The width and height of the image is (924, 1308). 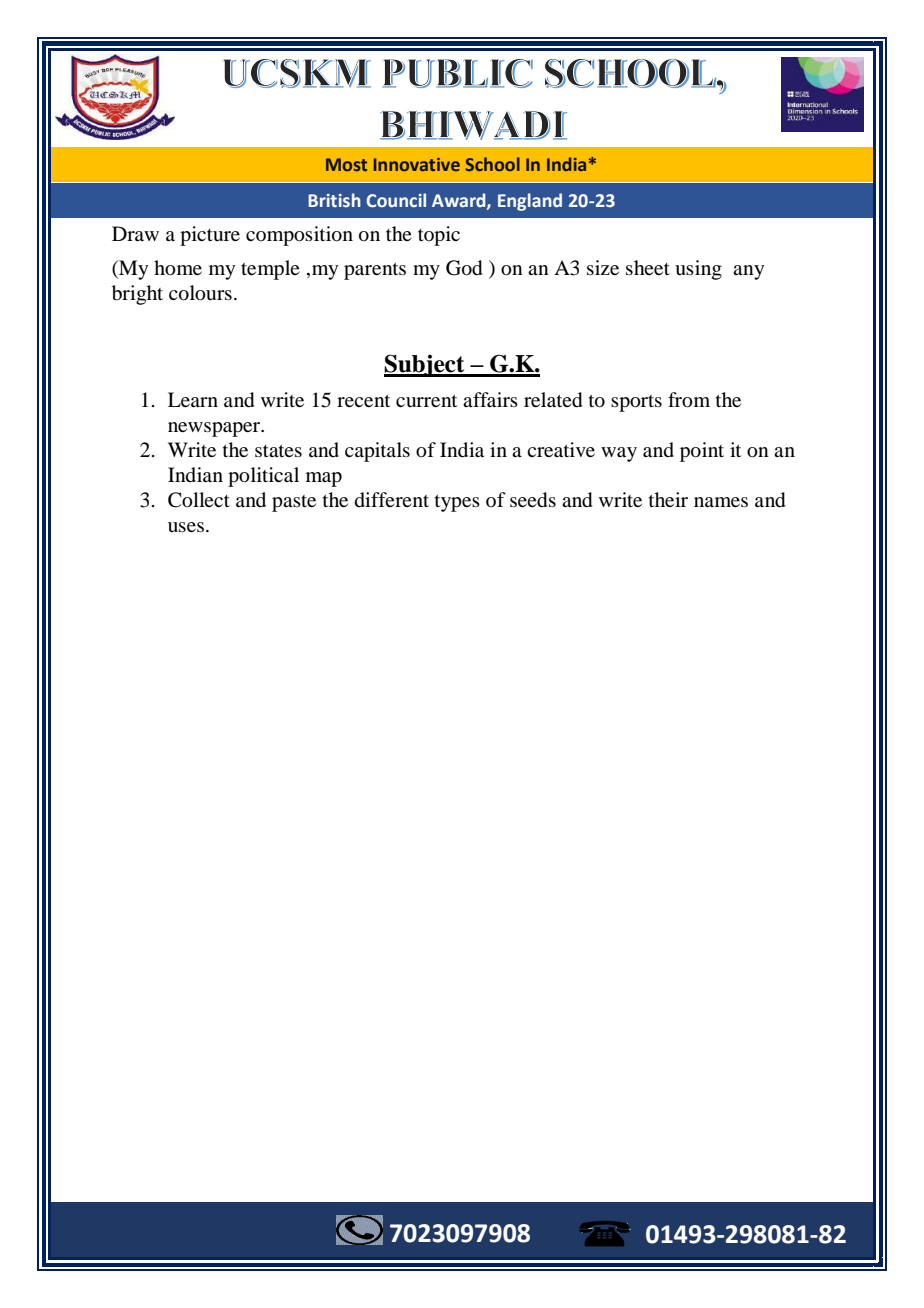 What do you see at coordinates (417, 164) in the image?
I see `Innovative` at bounding box center [417, 164].
